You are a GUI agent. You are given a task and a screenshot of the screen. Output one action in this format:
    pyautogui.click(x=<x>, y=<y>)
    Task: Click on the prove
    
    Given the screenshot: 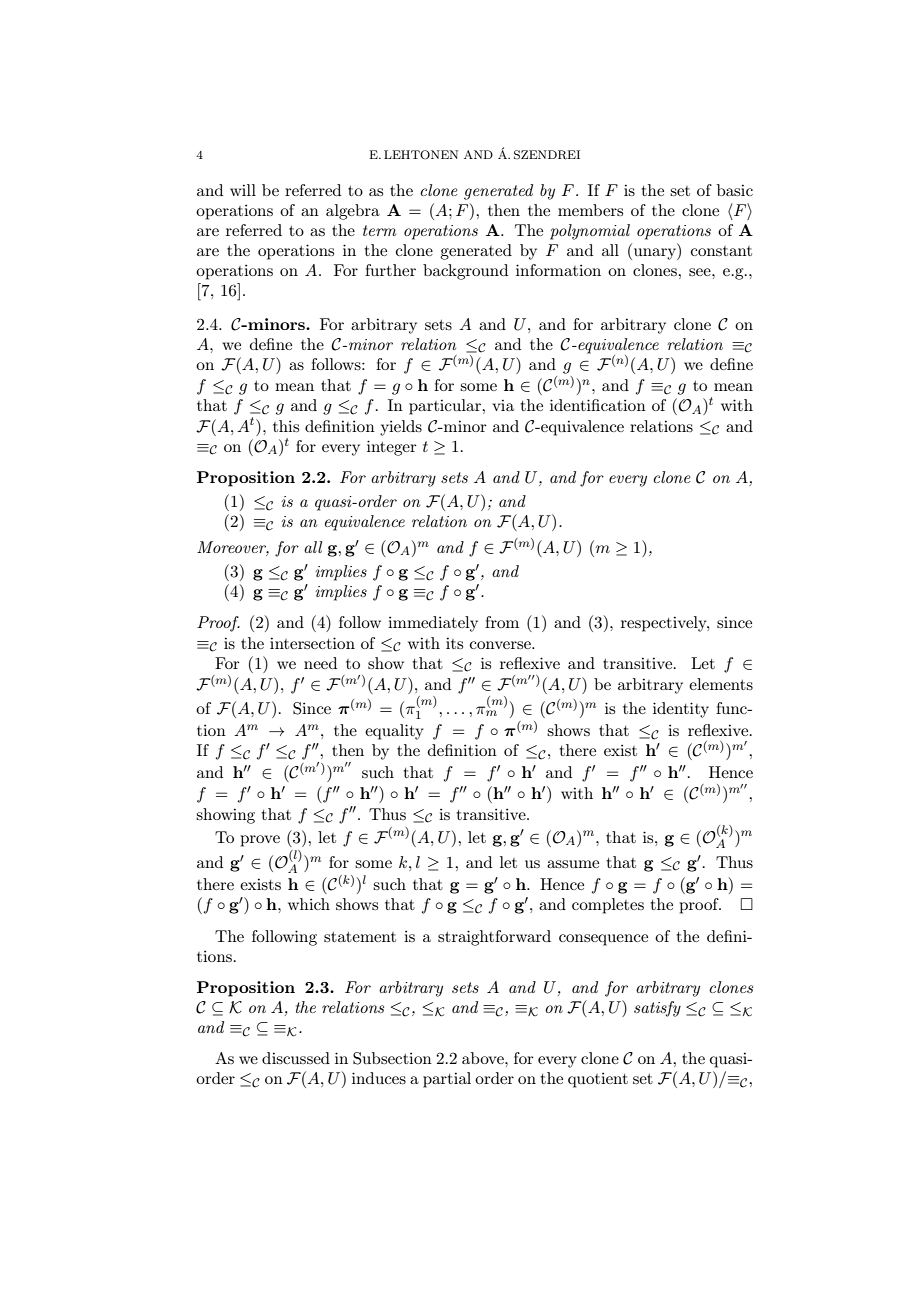 What is the action you would take?
    pyautogui.click(x=260, y=841)
